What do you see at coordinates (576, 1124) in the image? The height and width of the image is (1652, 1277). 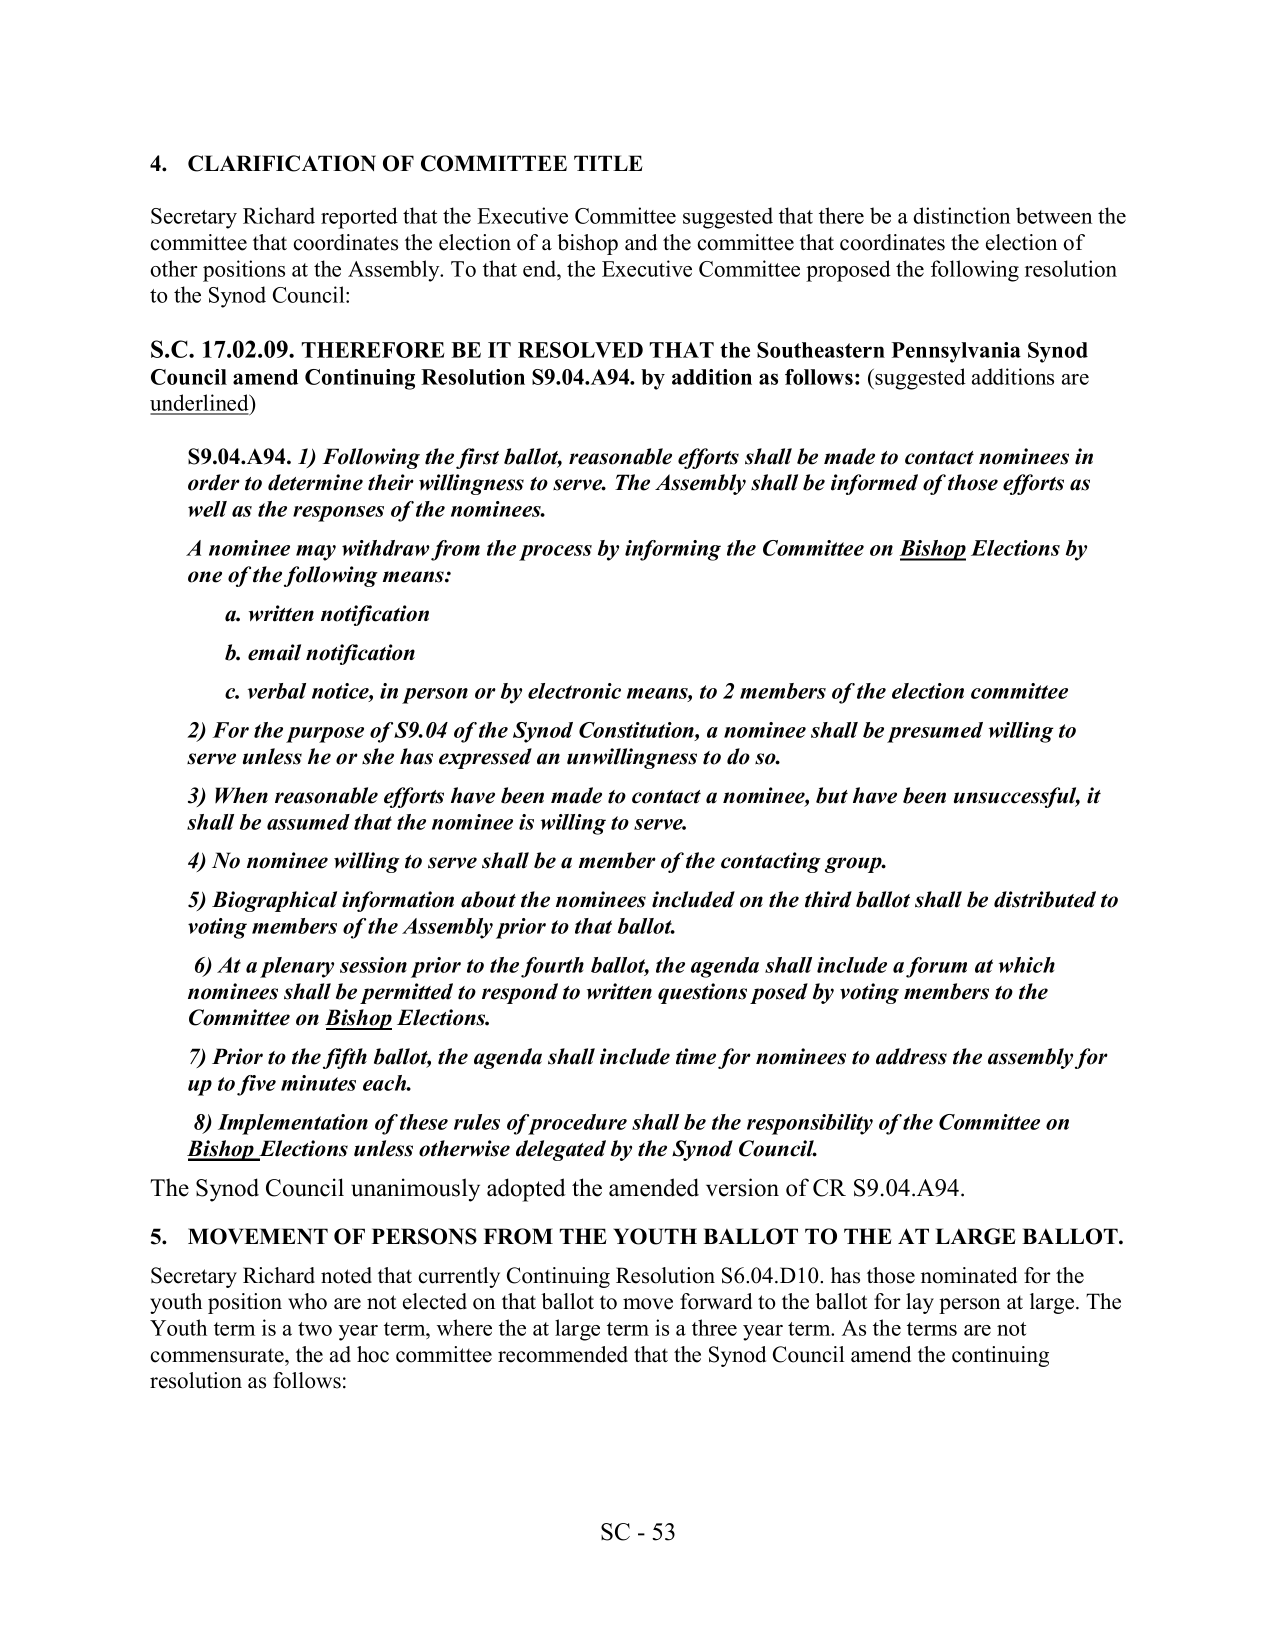 I see `procedure` at bounding box center [576, 1124].
